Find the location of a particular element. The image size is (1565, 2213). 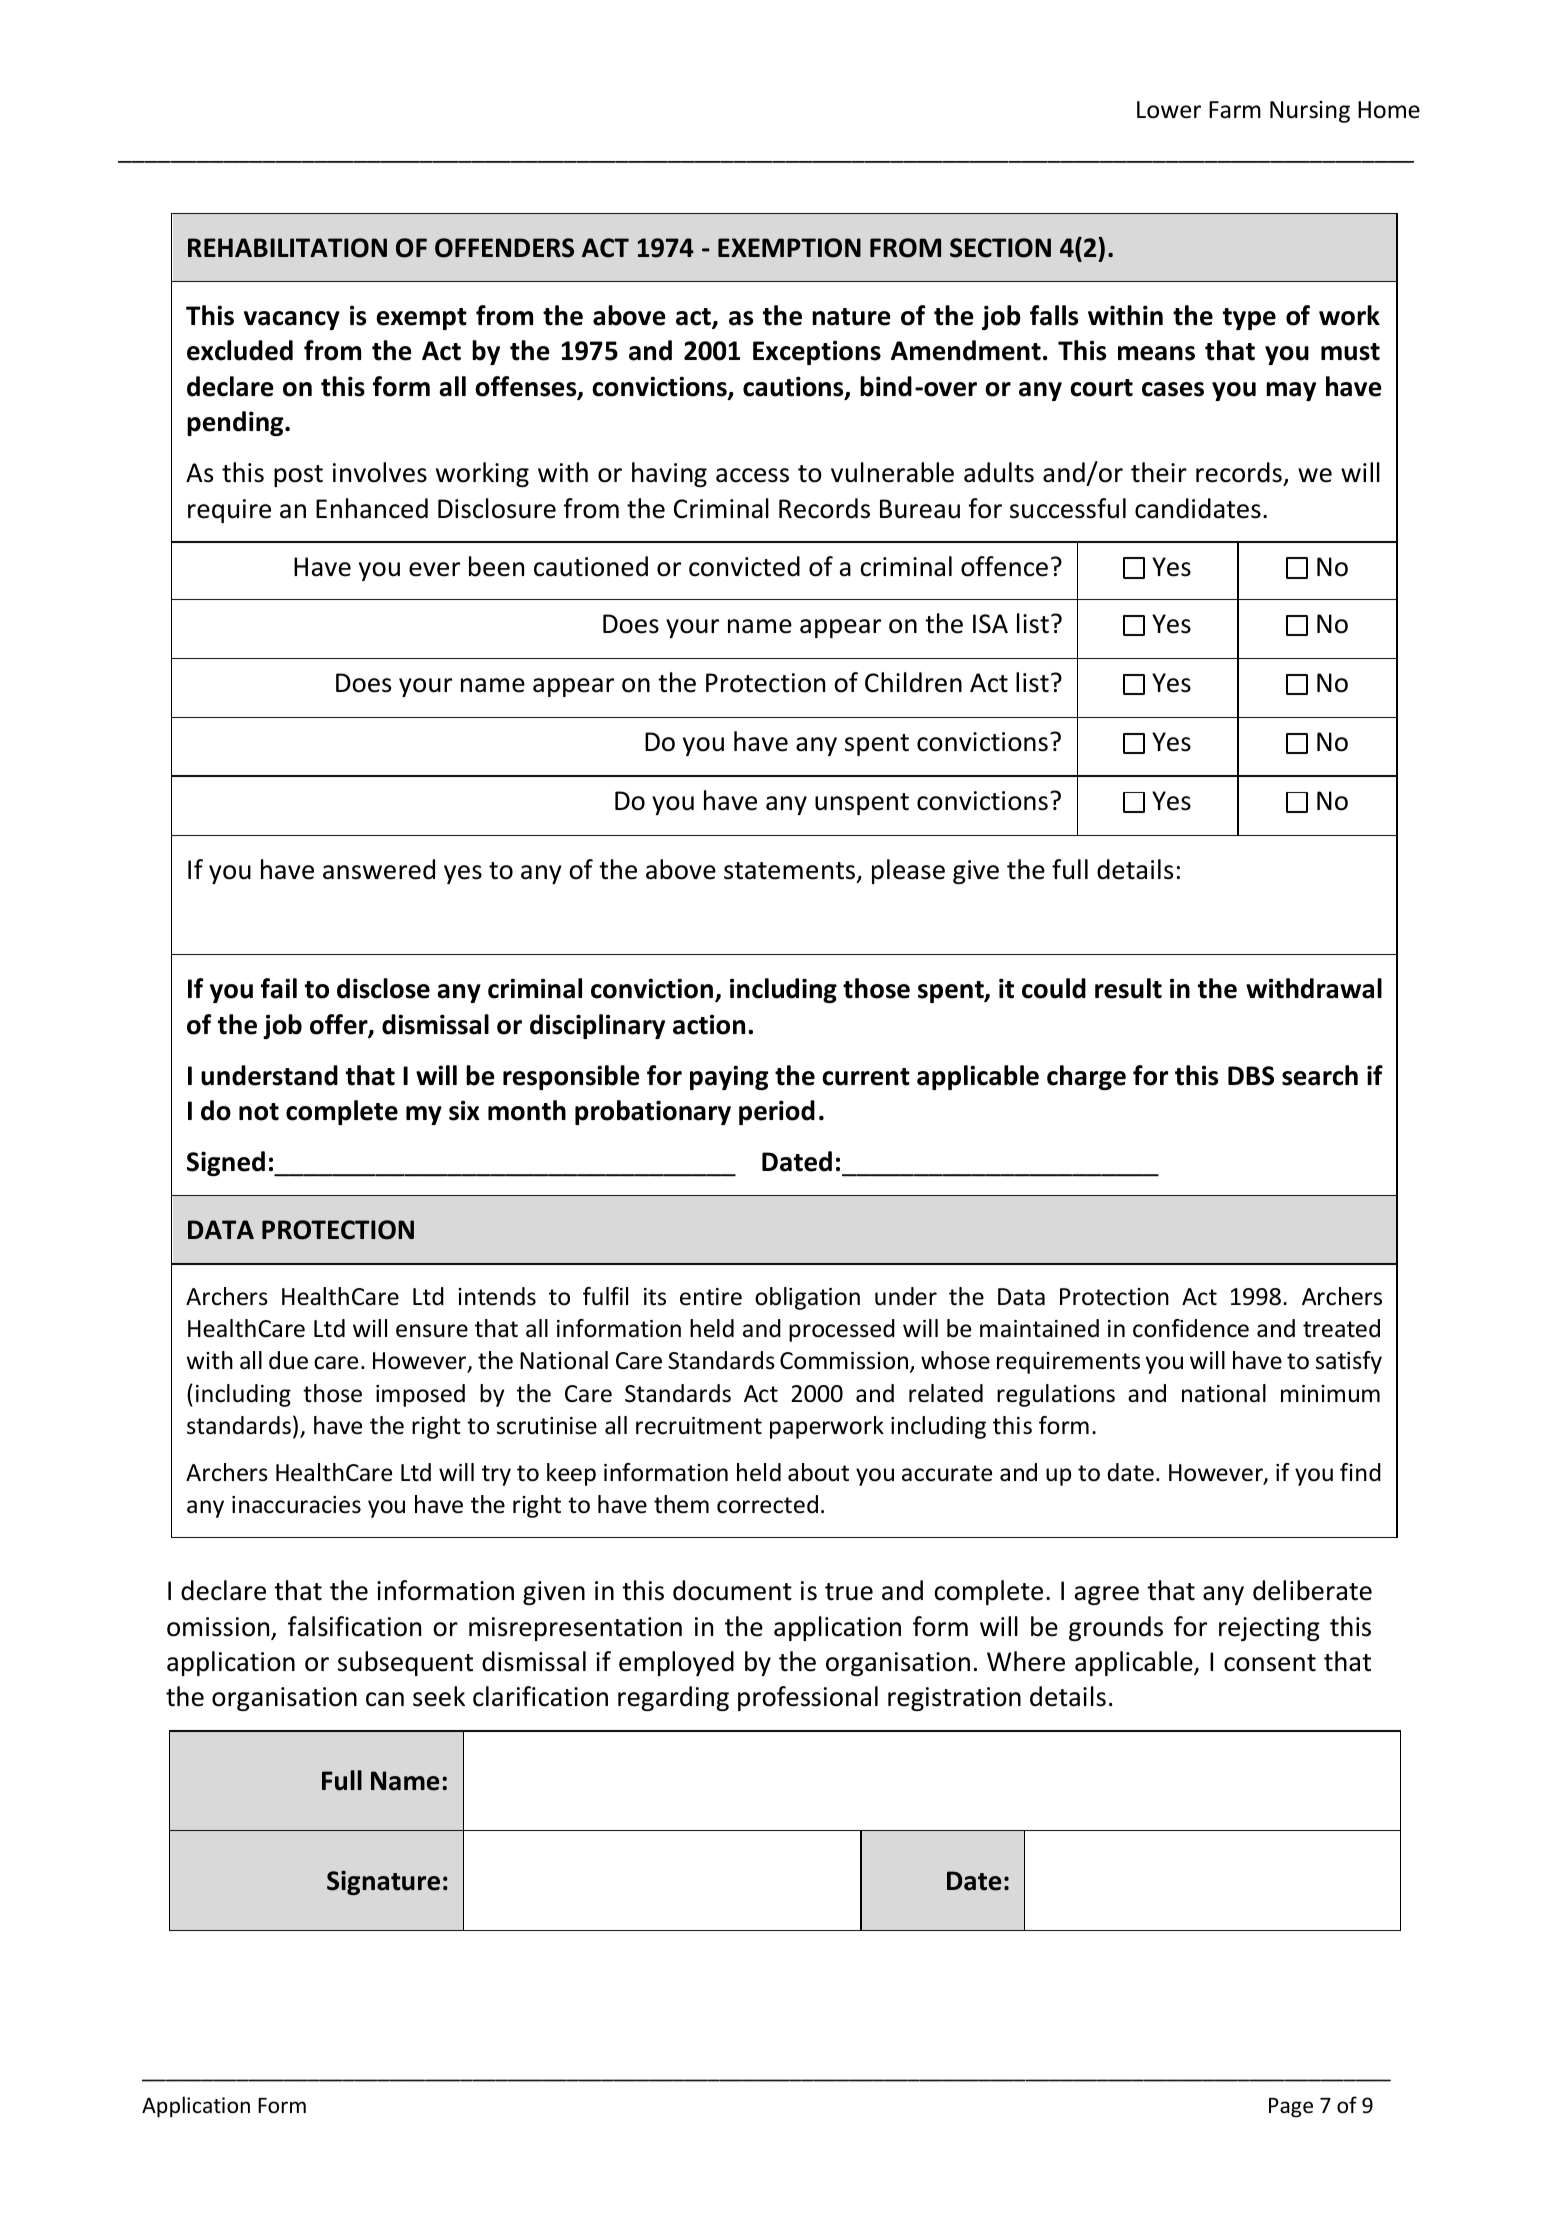

falsification is located at coordinates (354, 1626).
